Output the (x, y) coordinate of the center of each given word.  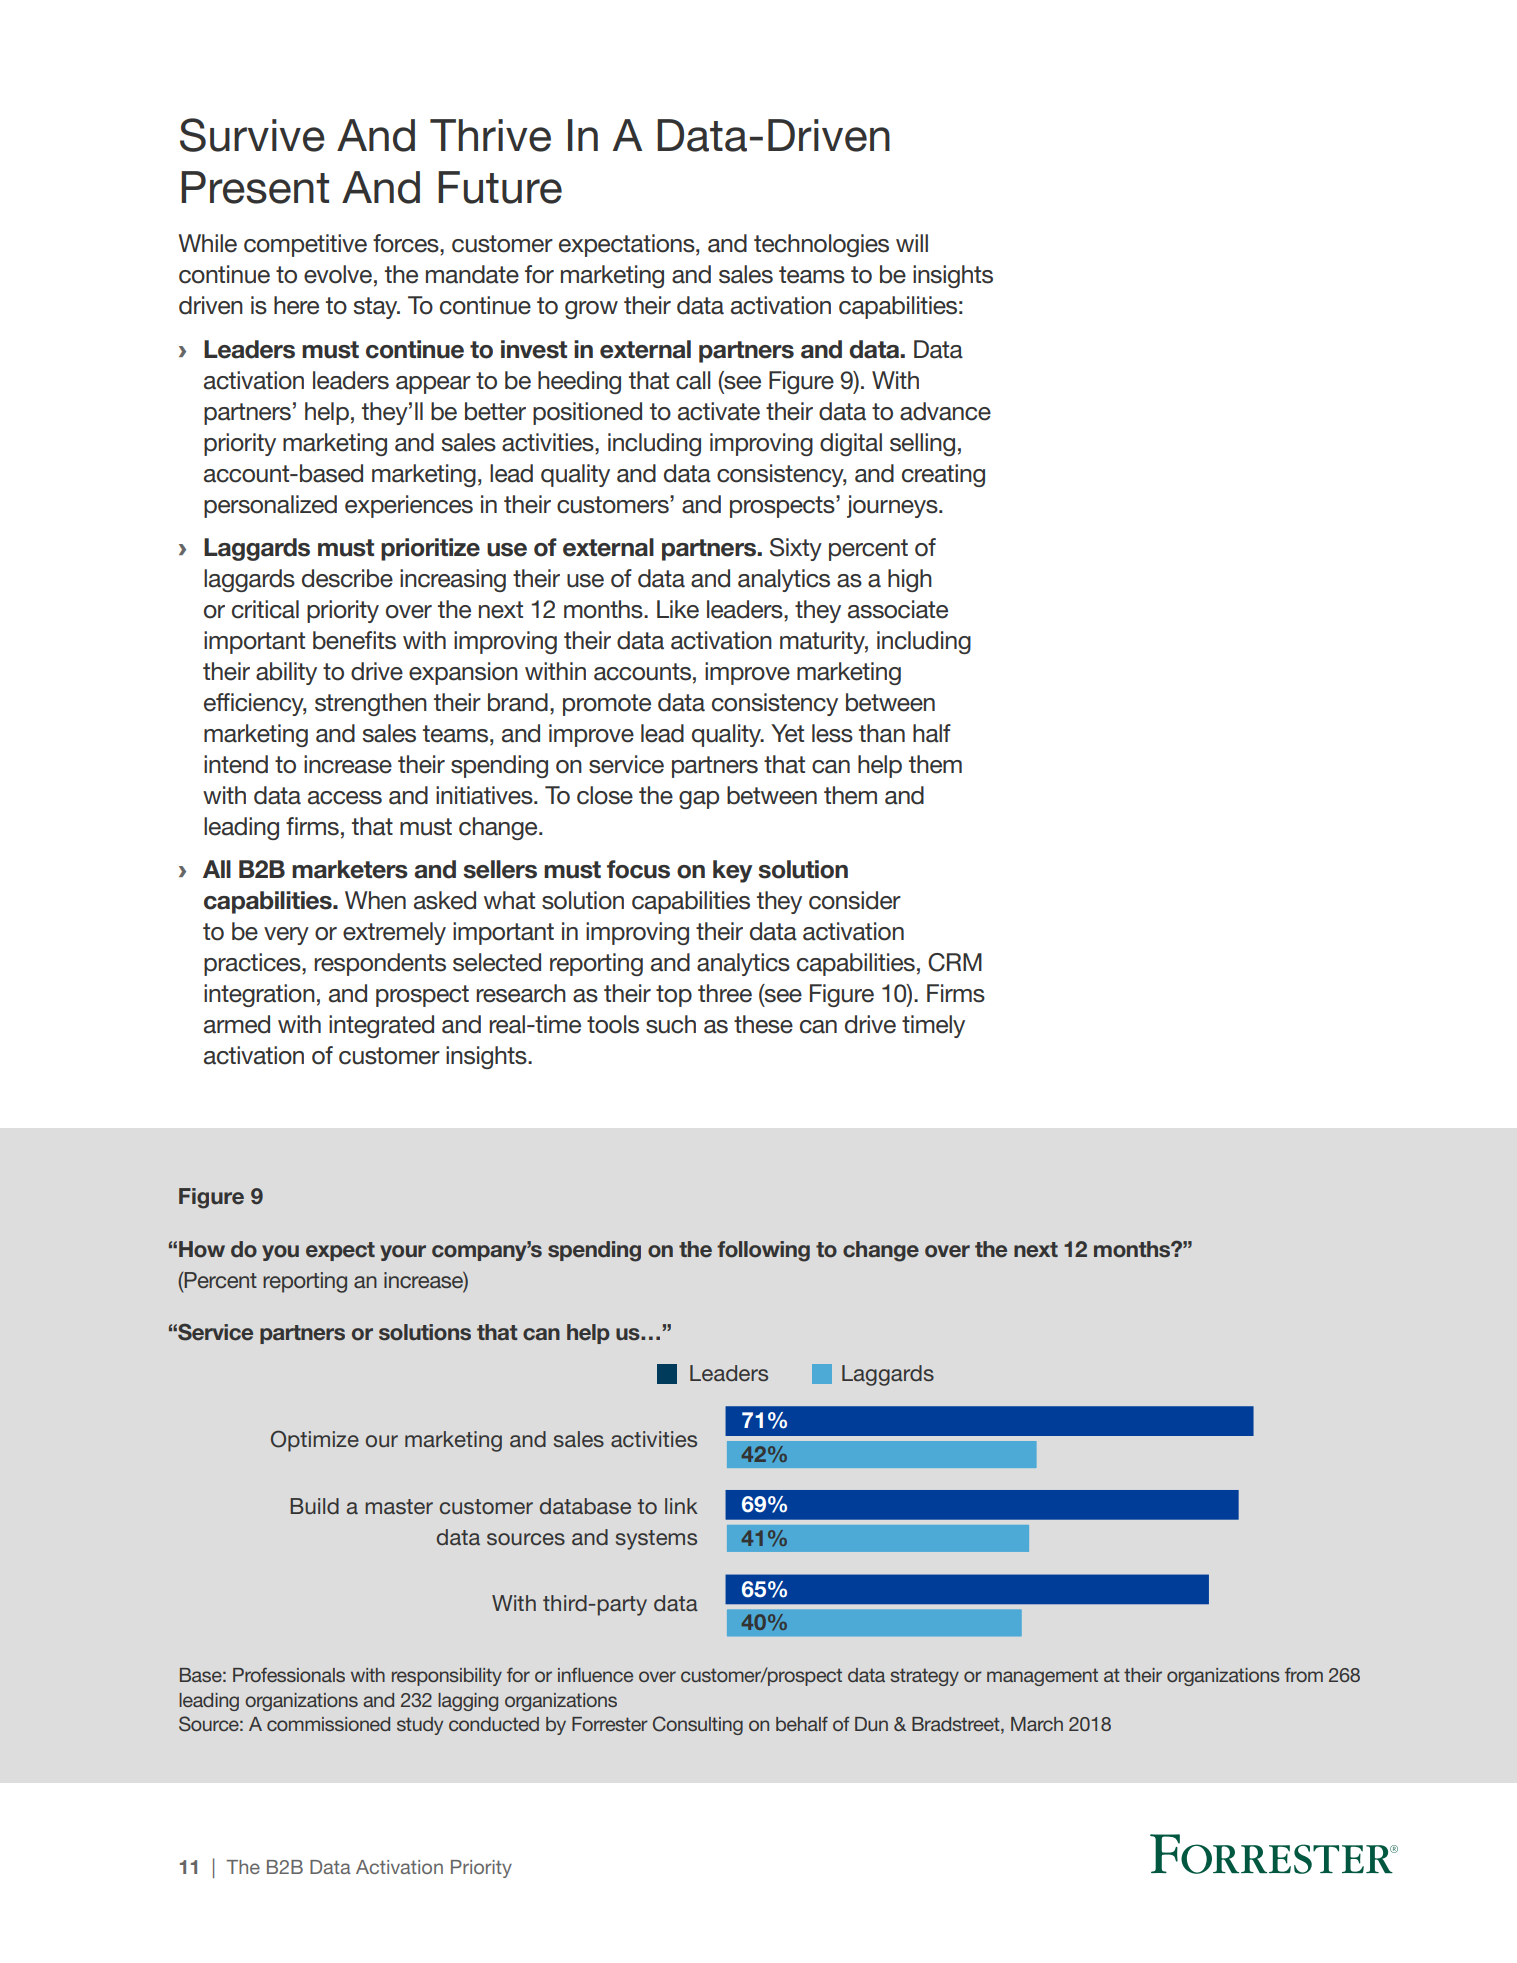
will (912, 243)
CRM (955, 962)
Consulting (698, 1725)
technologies (821, 245)
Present (255, 187)
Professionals (289, 1674)
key (732, 871)
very (286, 936)
